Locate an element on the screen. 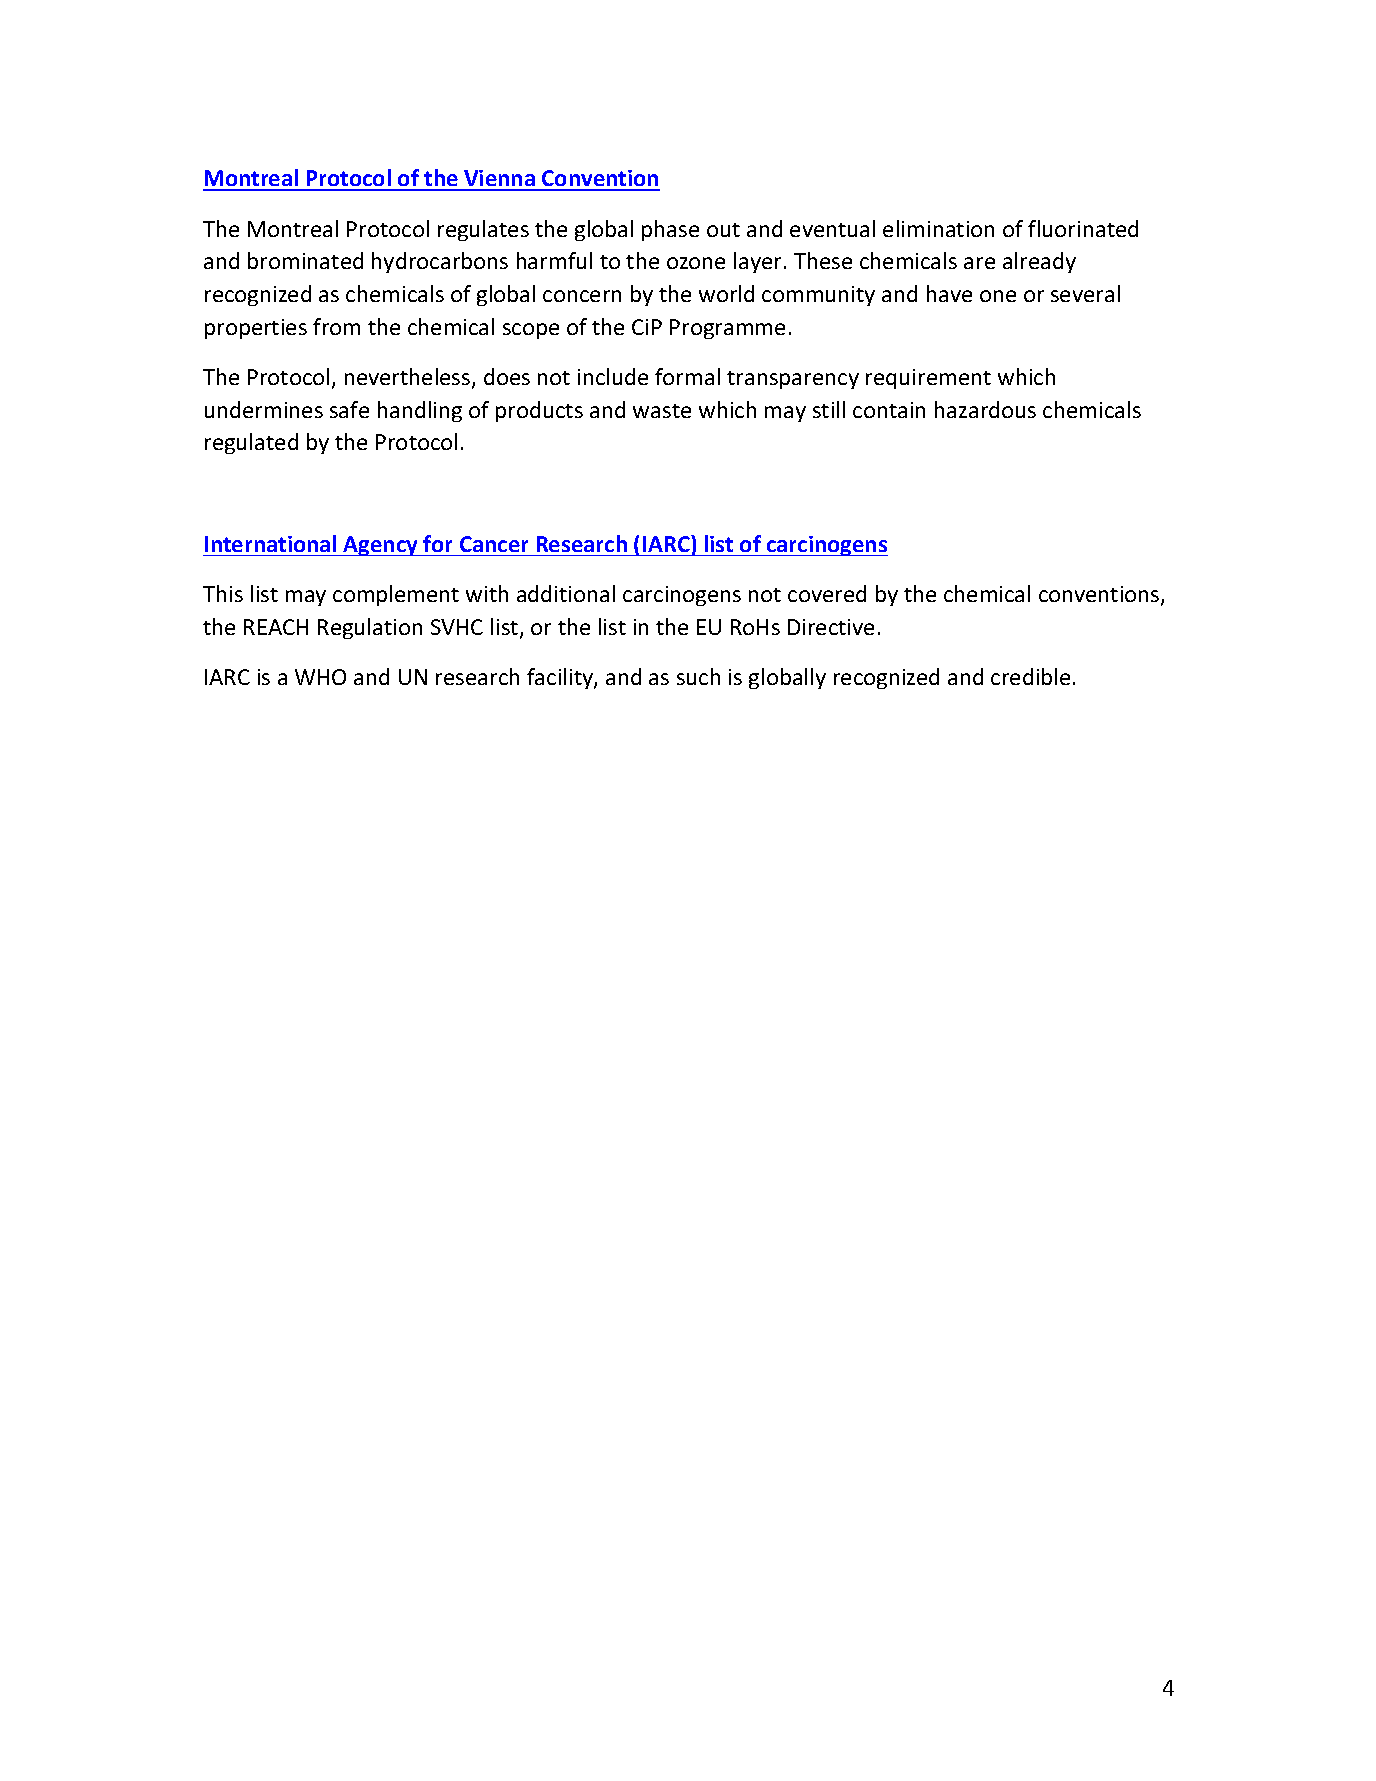  Cancer is located at coordinates (494, 544).
